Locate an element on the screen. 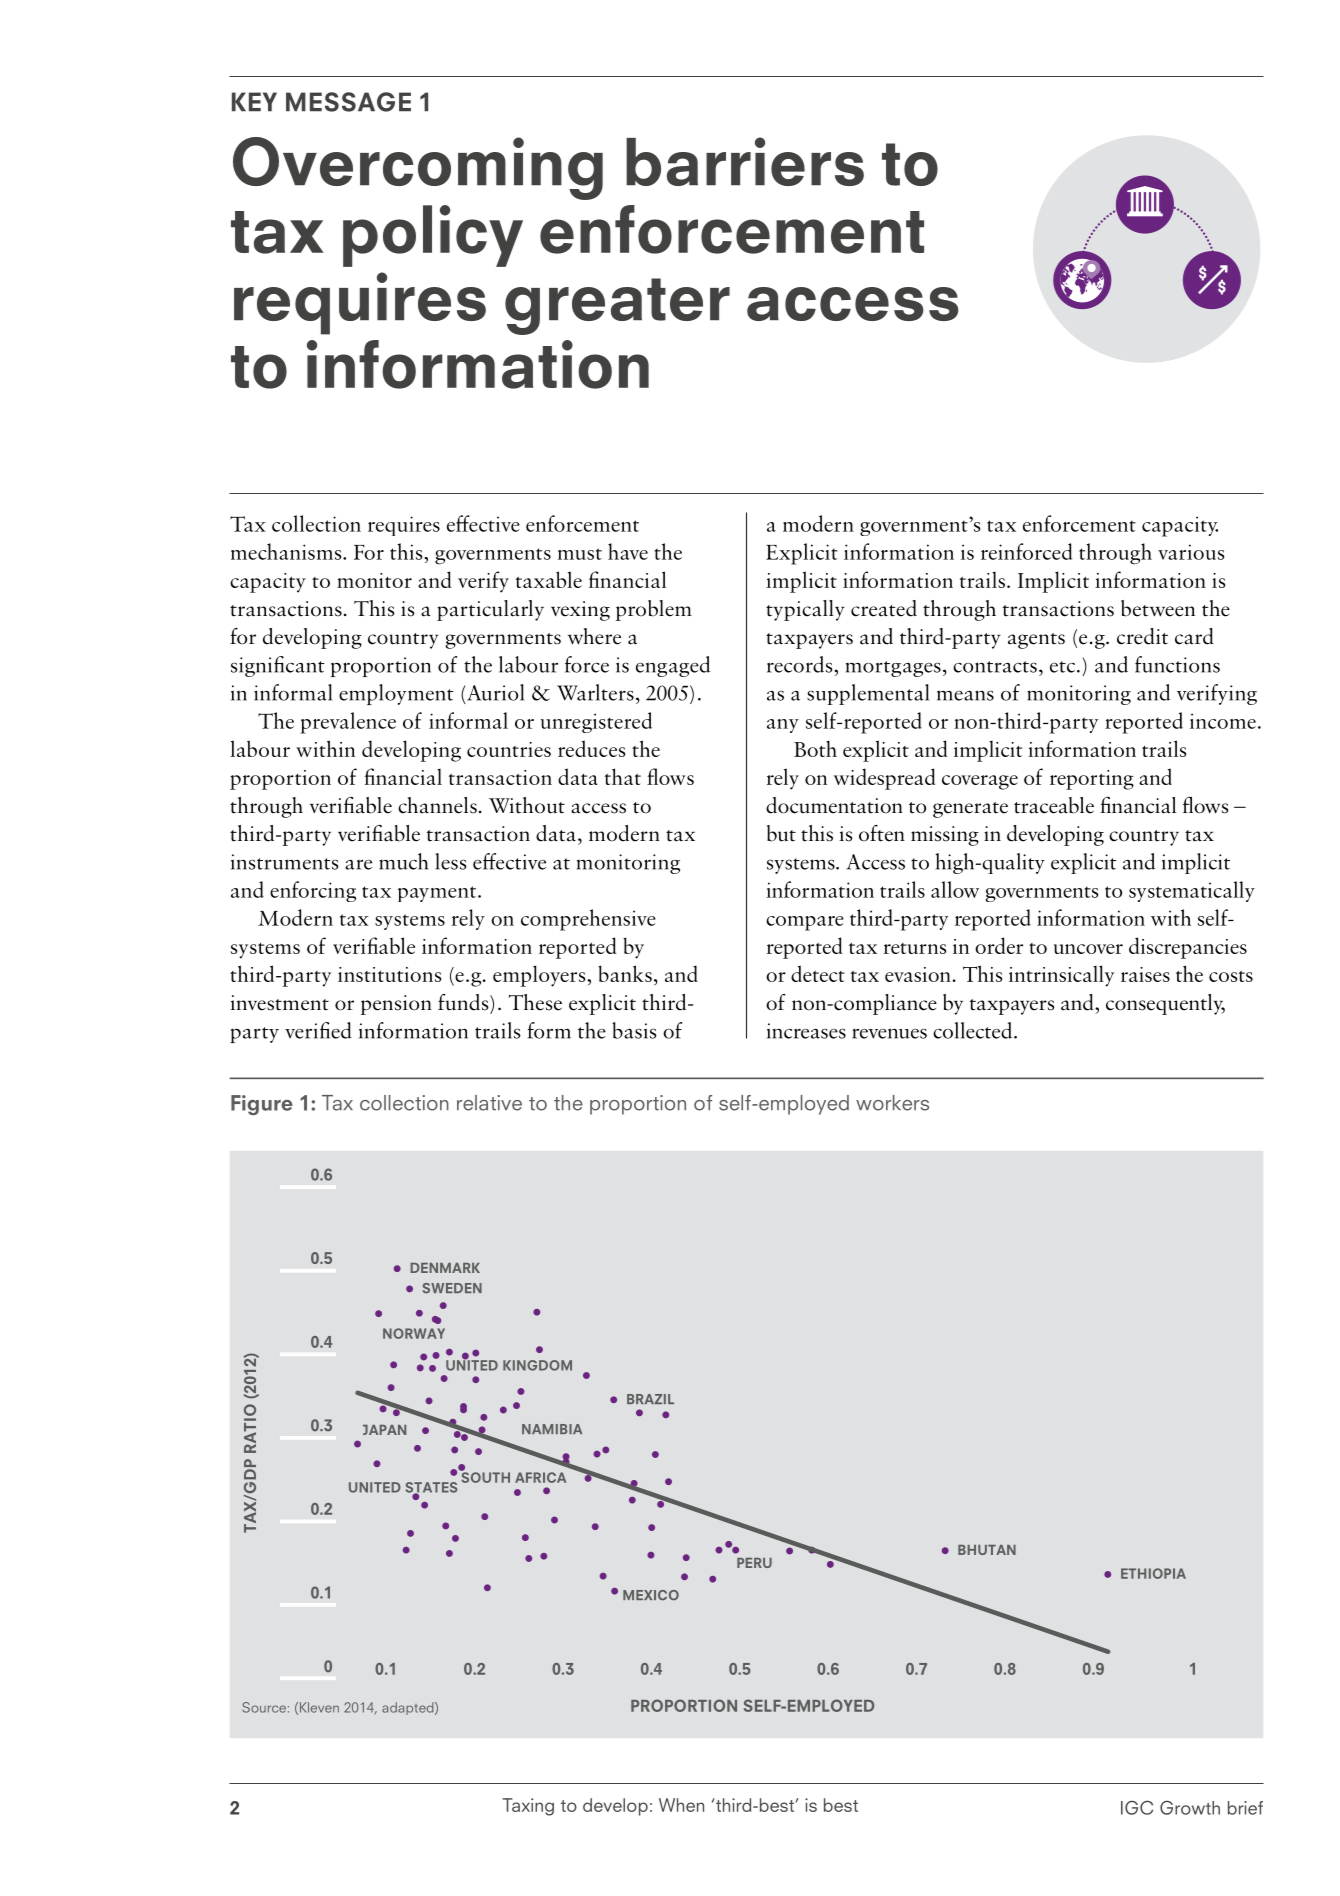 This screenshot has width=1340, height=1896. raises is located at coordinates (1145, 974).
